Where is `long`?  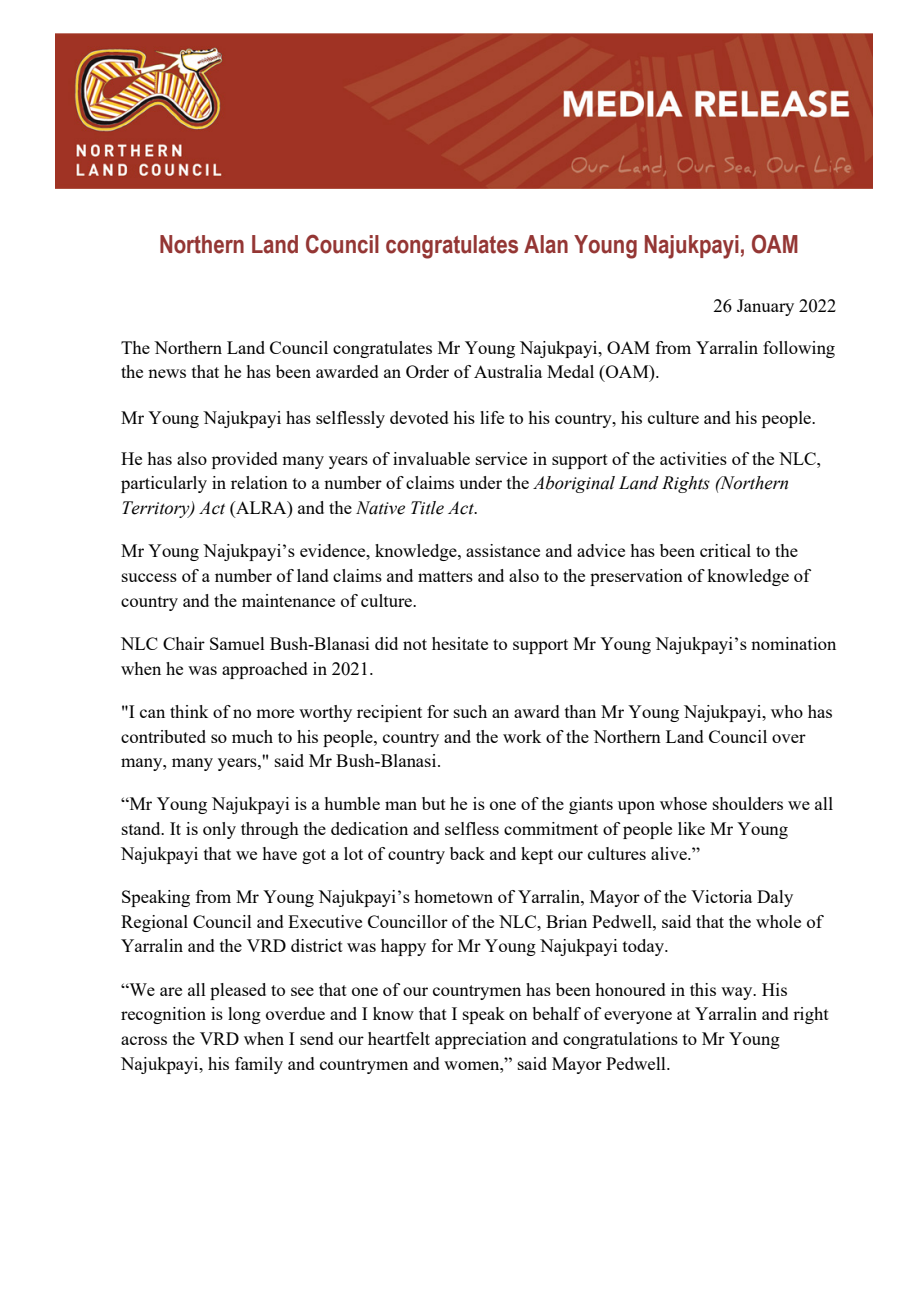
long is located at coordinates (244, 1015).
